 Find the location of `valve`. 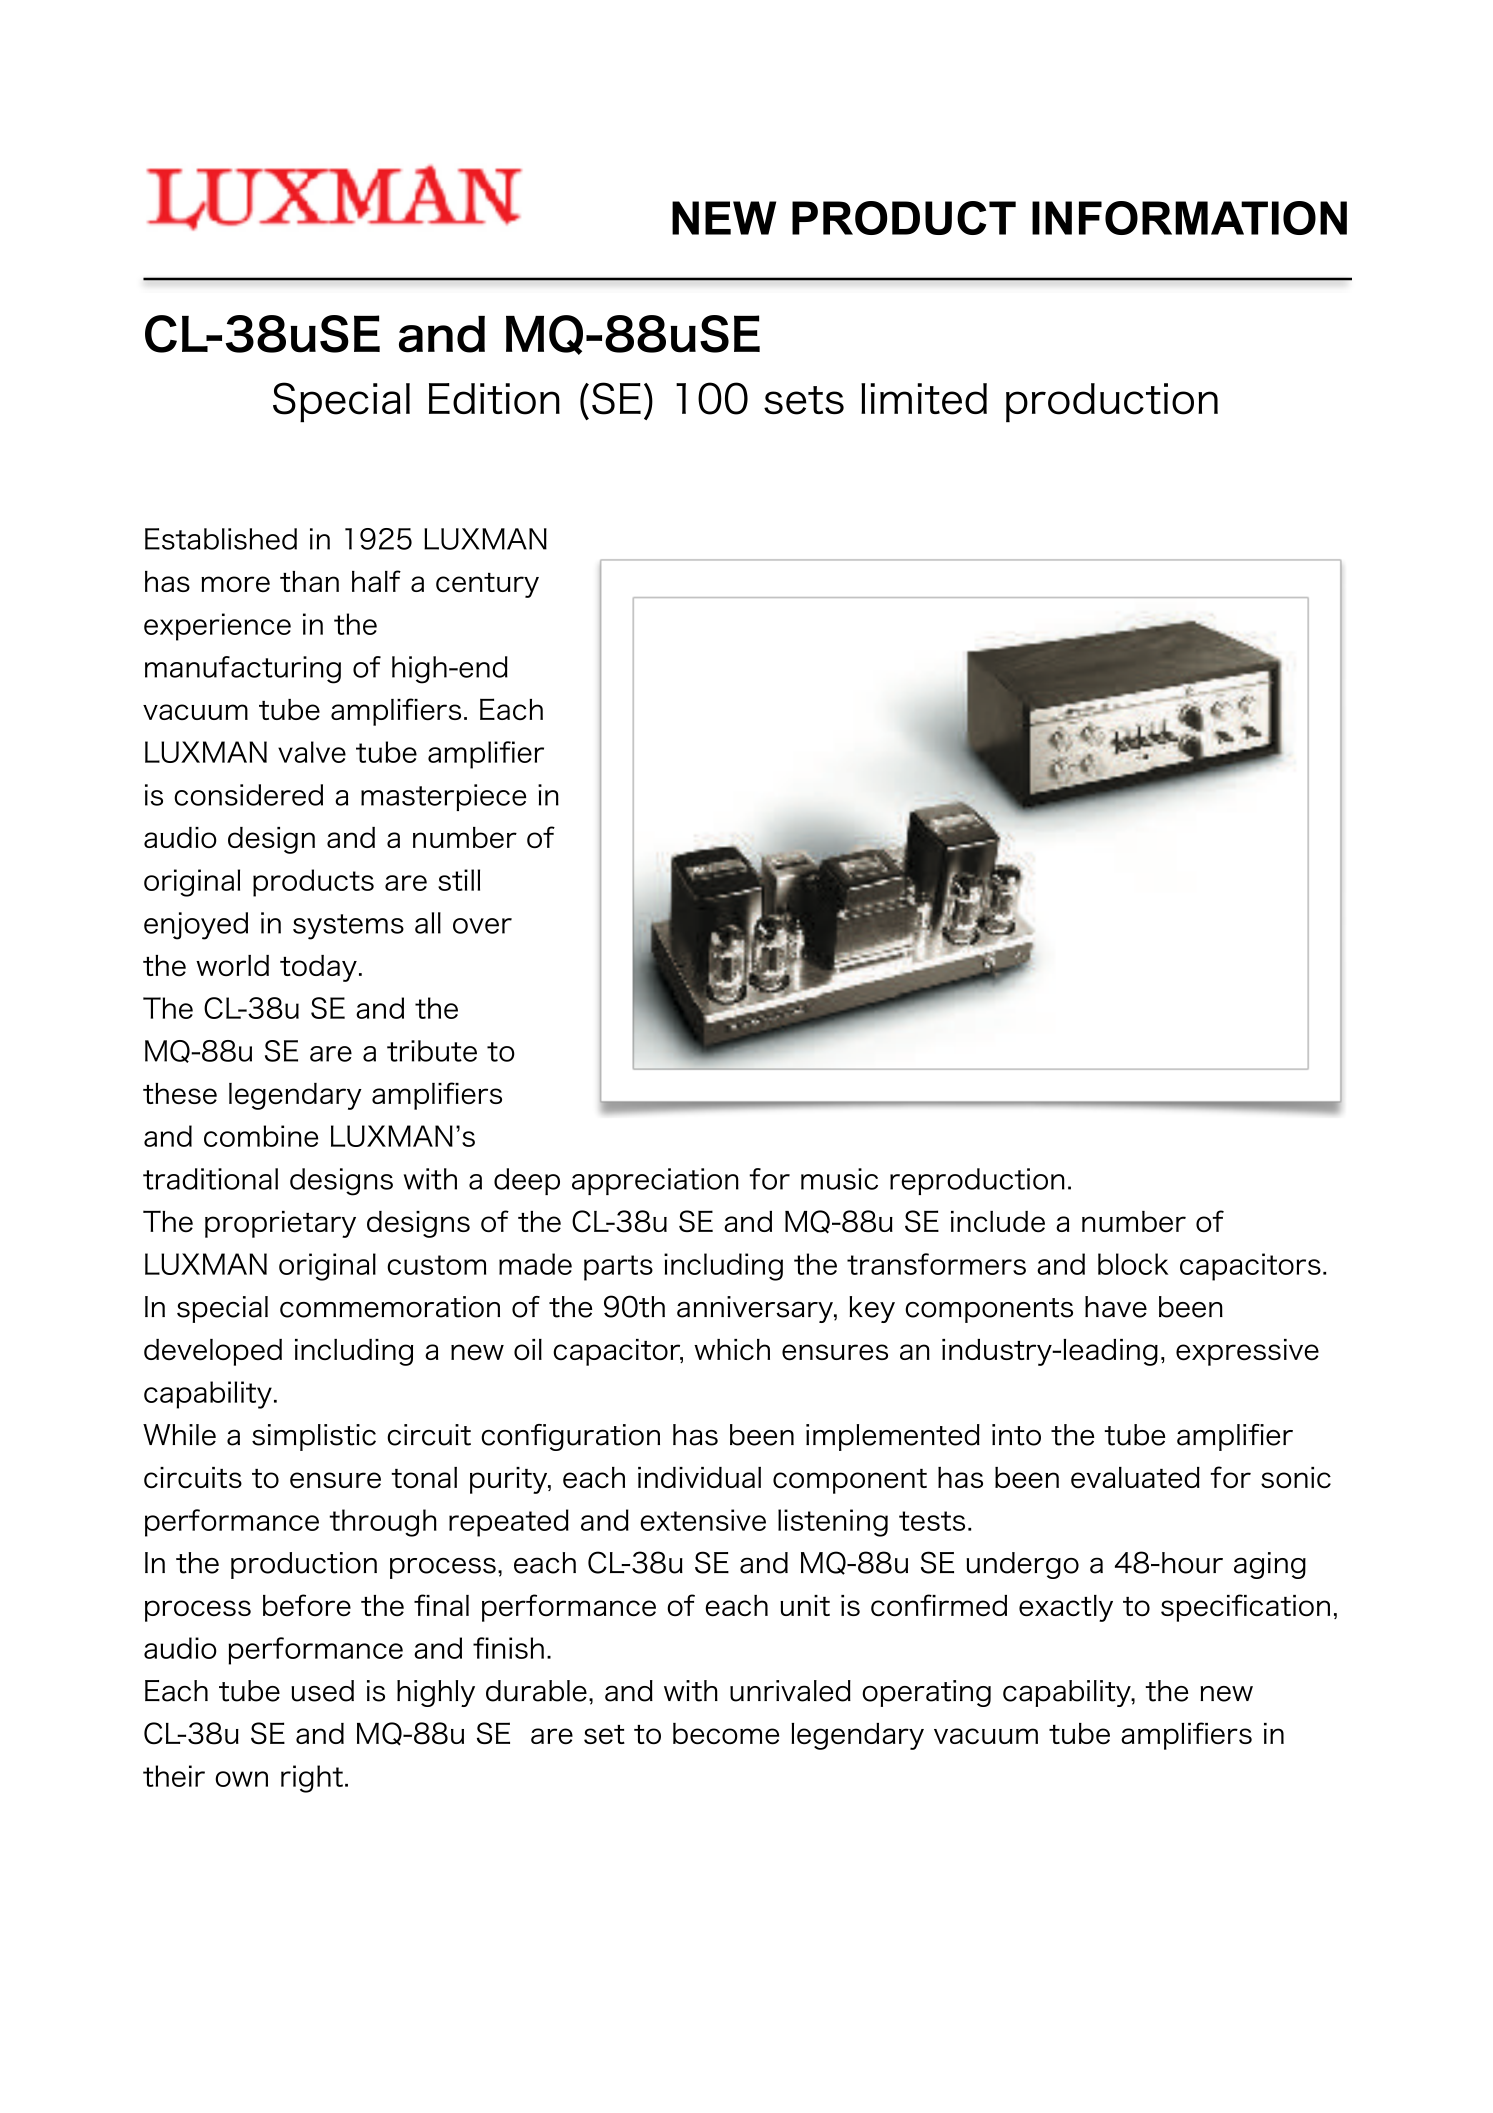

valve is located at coordinates (312, 752).
